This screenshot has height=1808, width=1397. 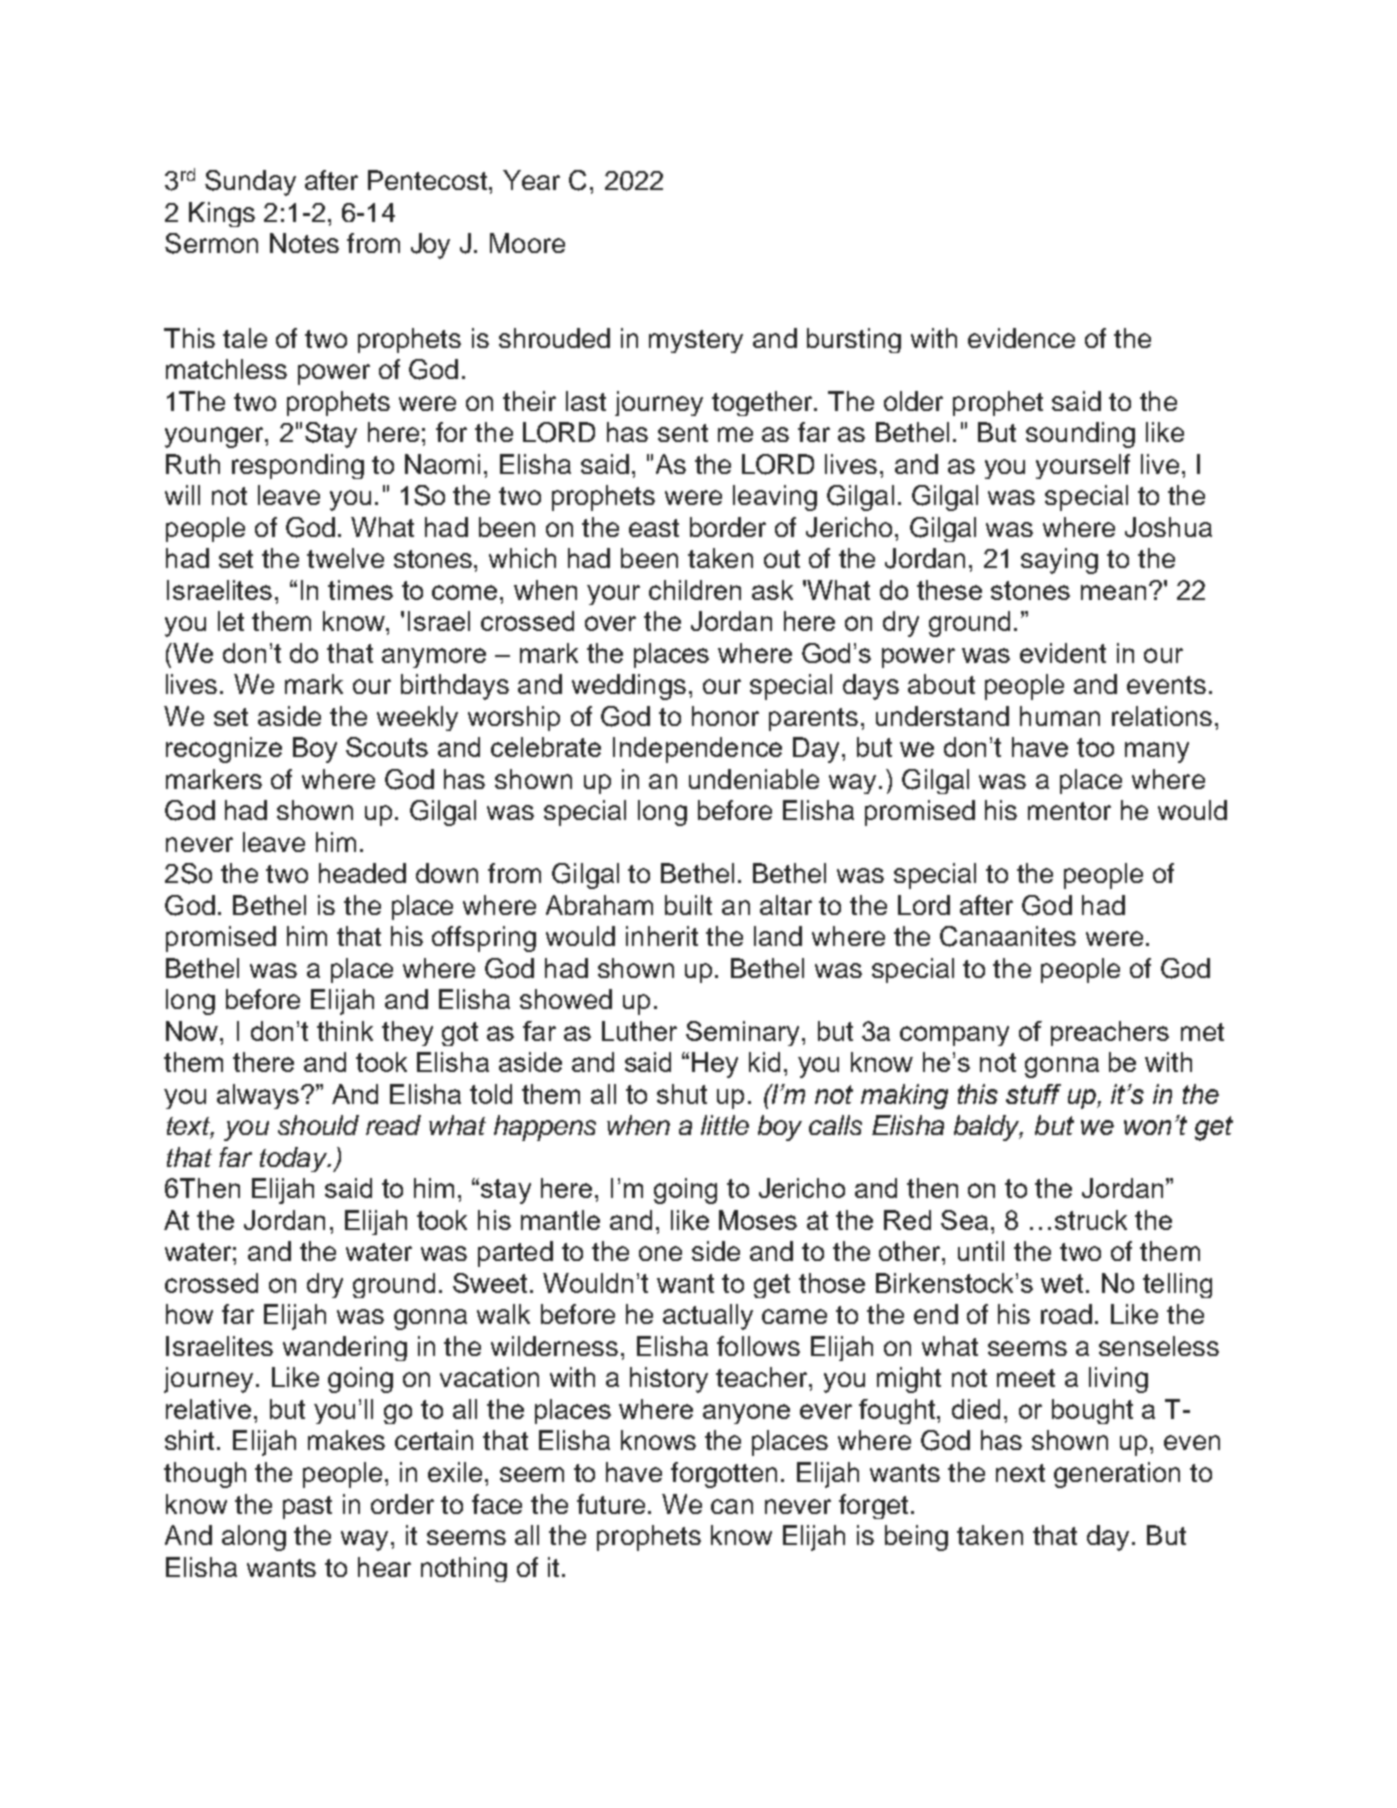 What do you see at coordinates (629, 687) in the screenshot?
I see `weddings` at bounding box center [629, 687].
